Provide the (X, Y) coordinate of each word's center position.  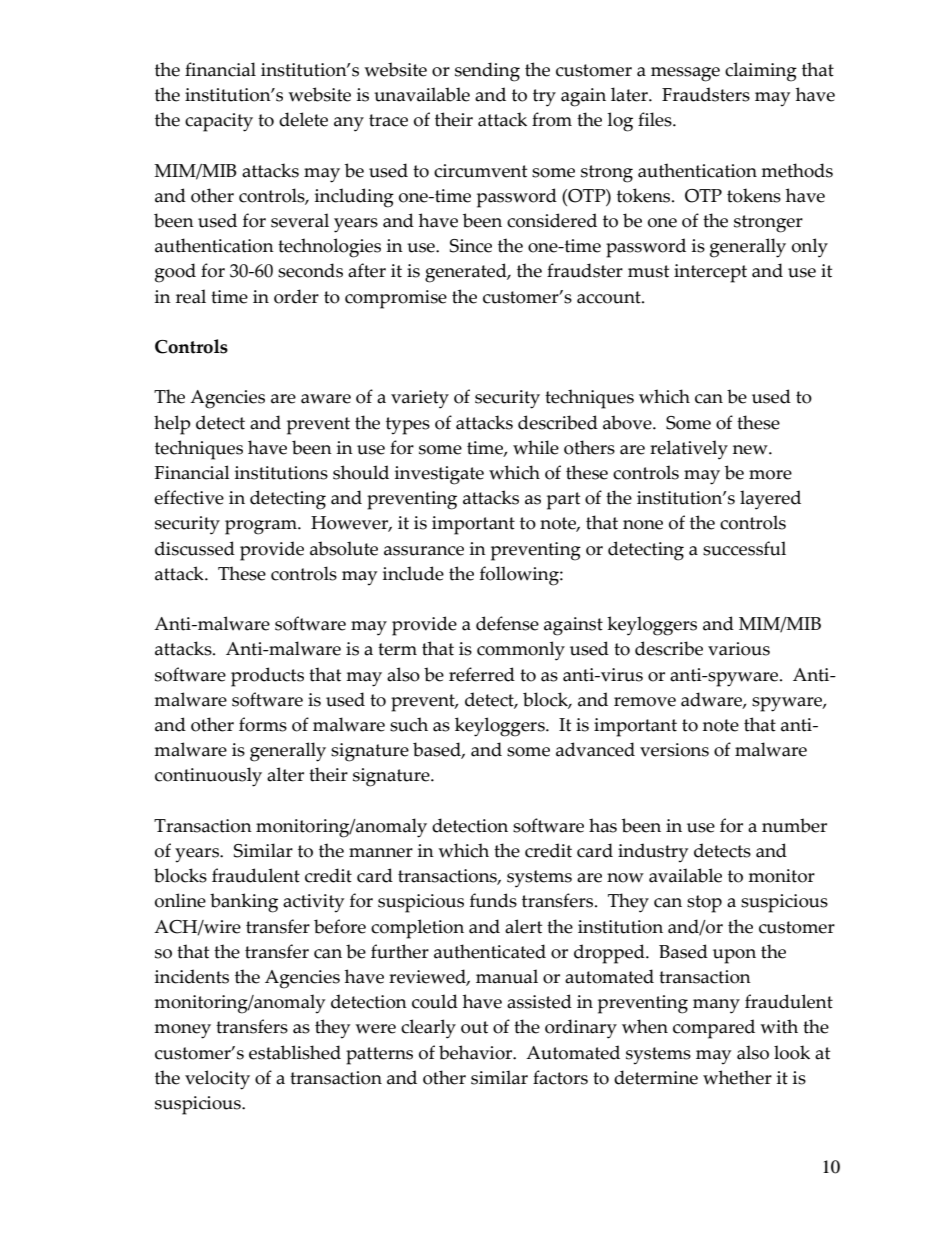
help (172, 425)
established (295, 1052)
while (536, 447)
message (685, 74)
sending (487, 72)
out (474, 1027)
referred (482, 674)
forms (263, 724)
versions (674, 750)
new (751, 450)
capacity (219, 122)
